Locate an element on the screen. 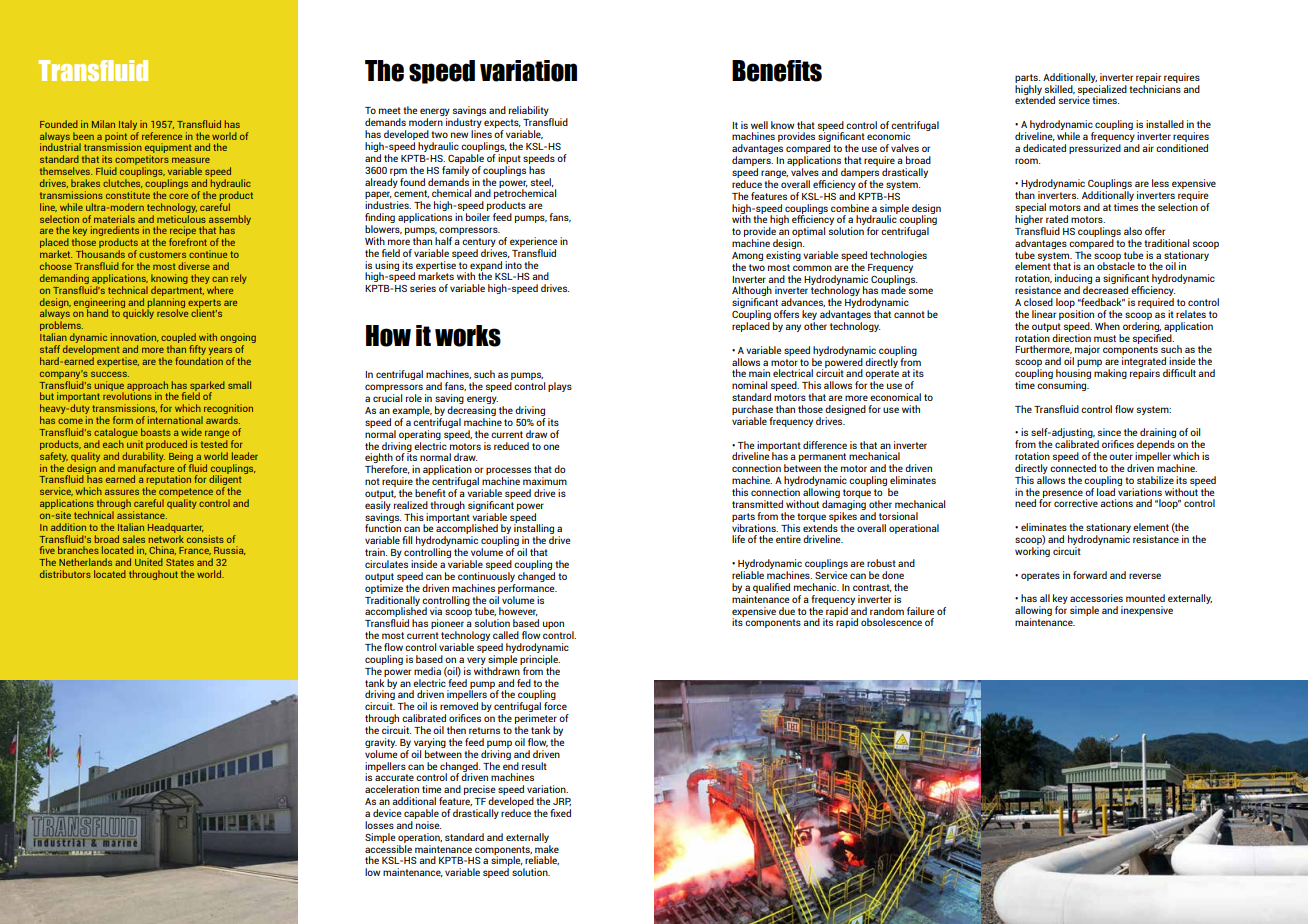 This screenshot has height=924, width=1308. maximum is located at coordinates (545, 481).
